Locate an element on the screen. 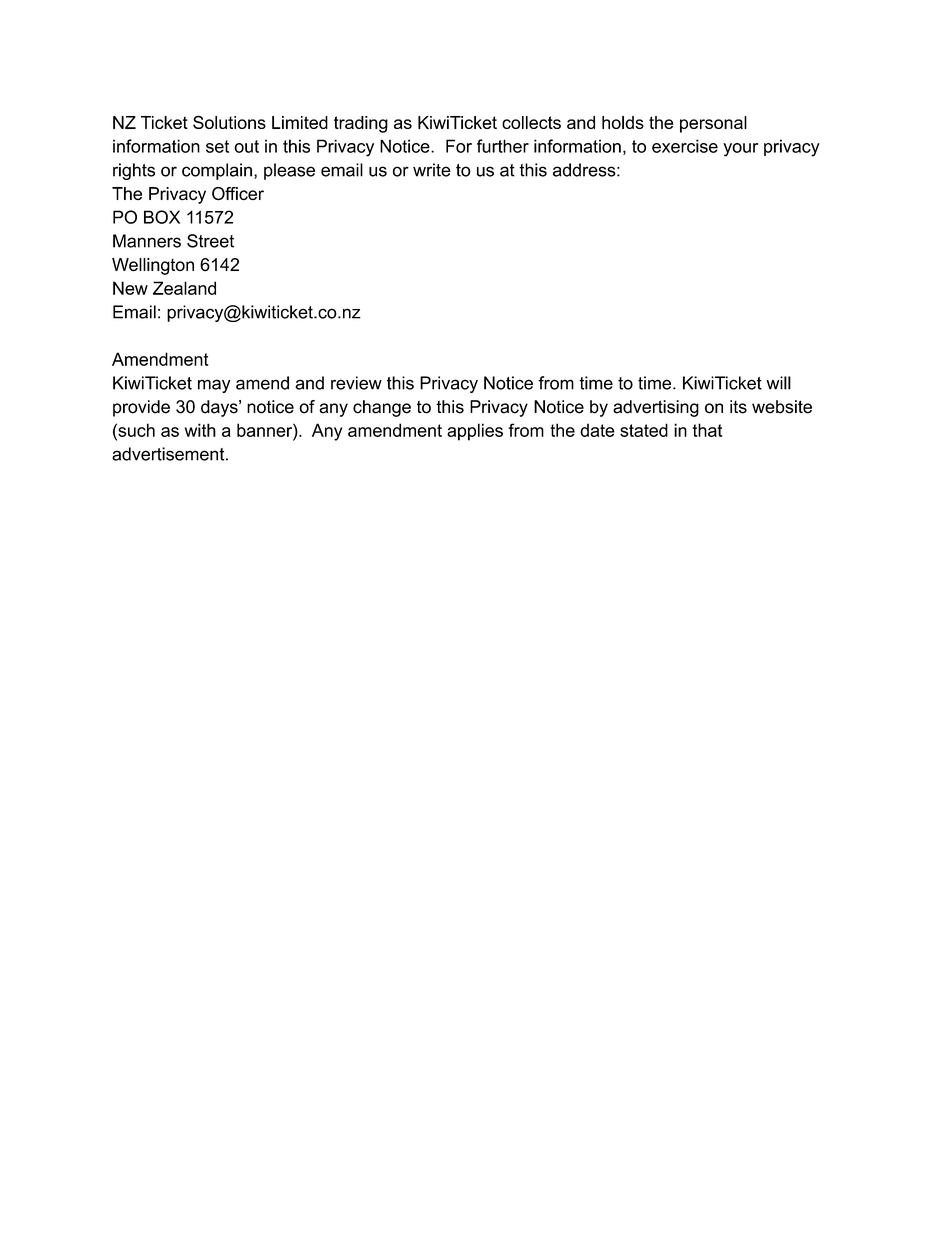 The width and height of the screenshot is (952, 1233). Officer is located at coordinates (238, 194).
